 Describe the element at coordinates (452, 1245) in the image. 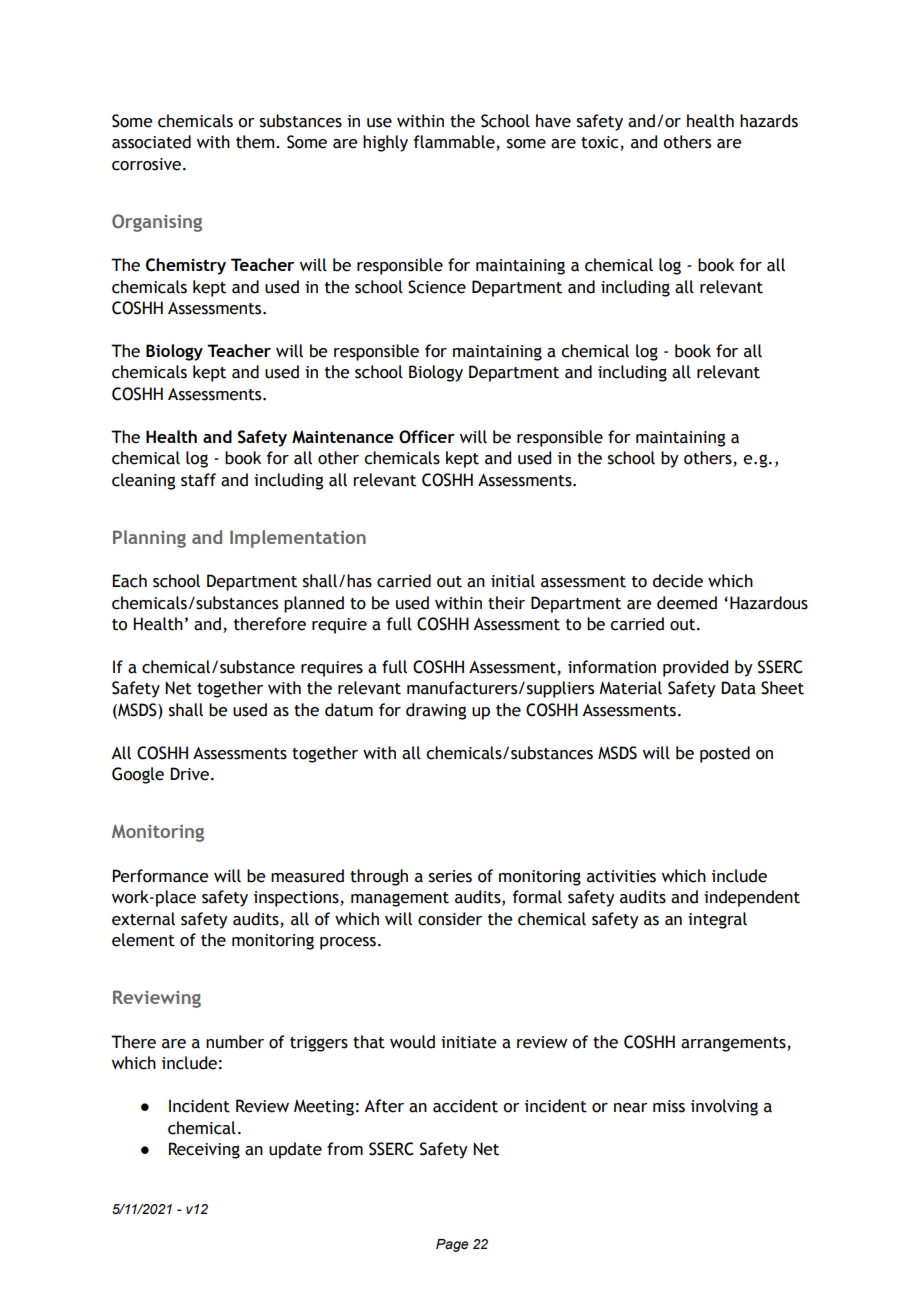

I see `Page` at that location.
